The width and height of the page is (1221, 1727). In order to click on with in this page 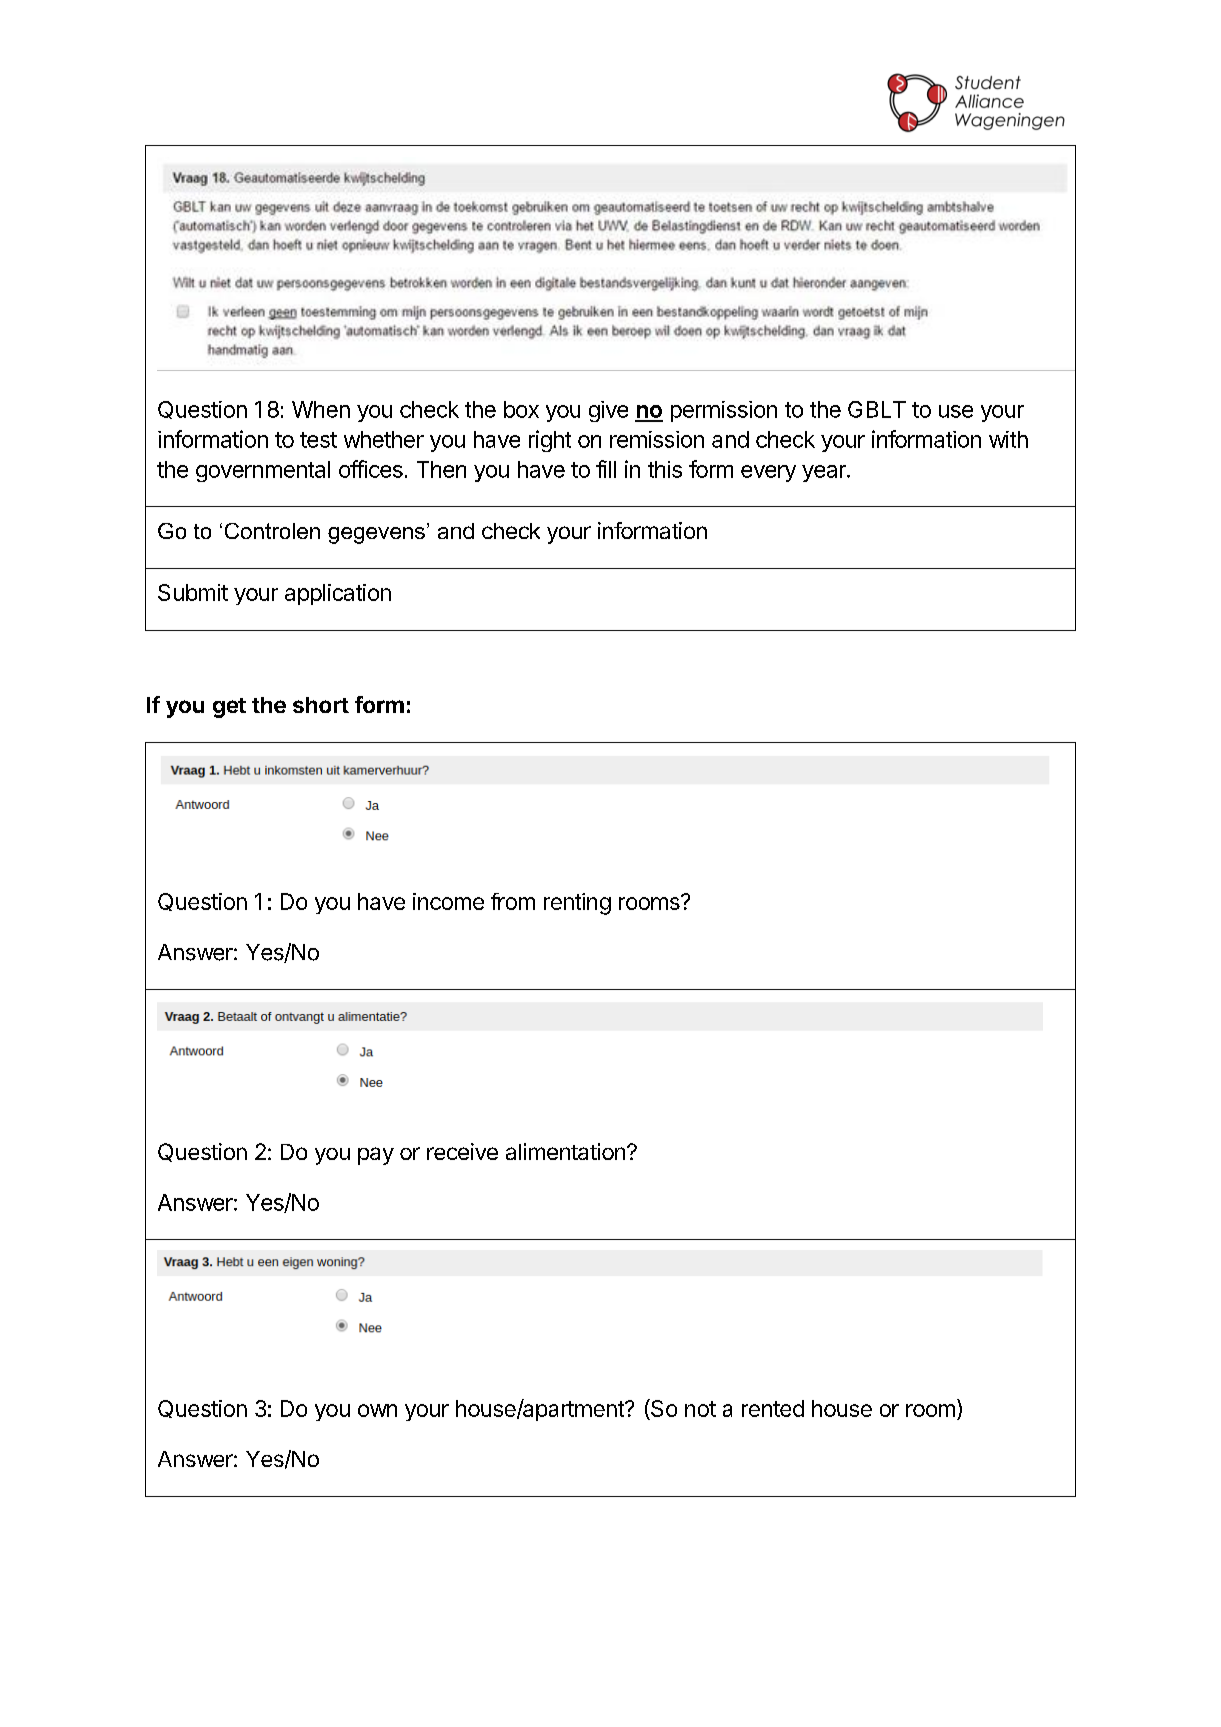, I will do `click(1008, 439)`.
